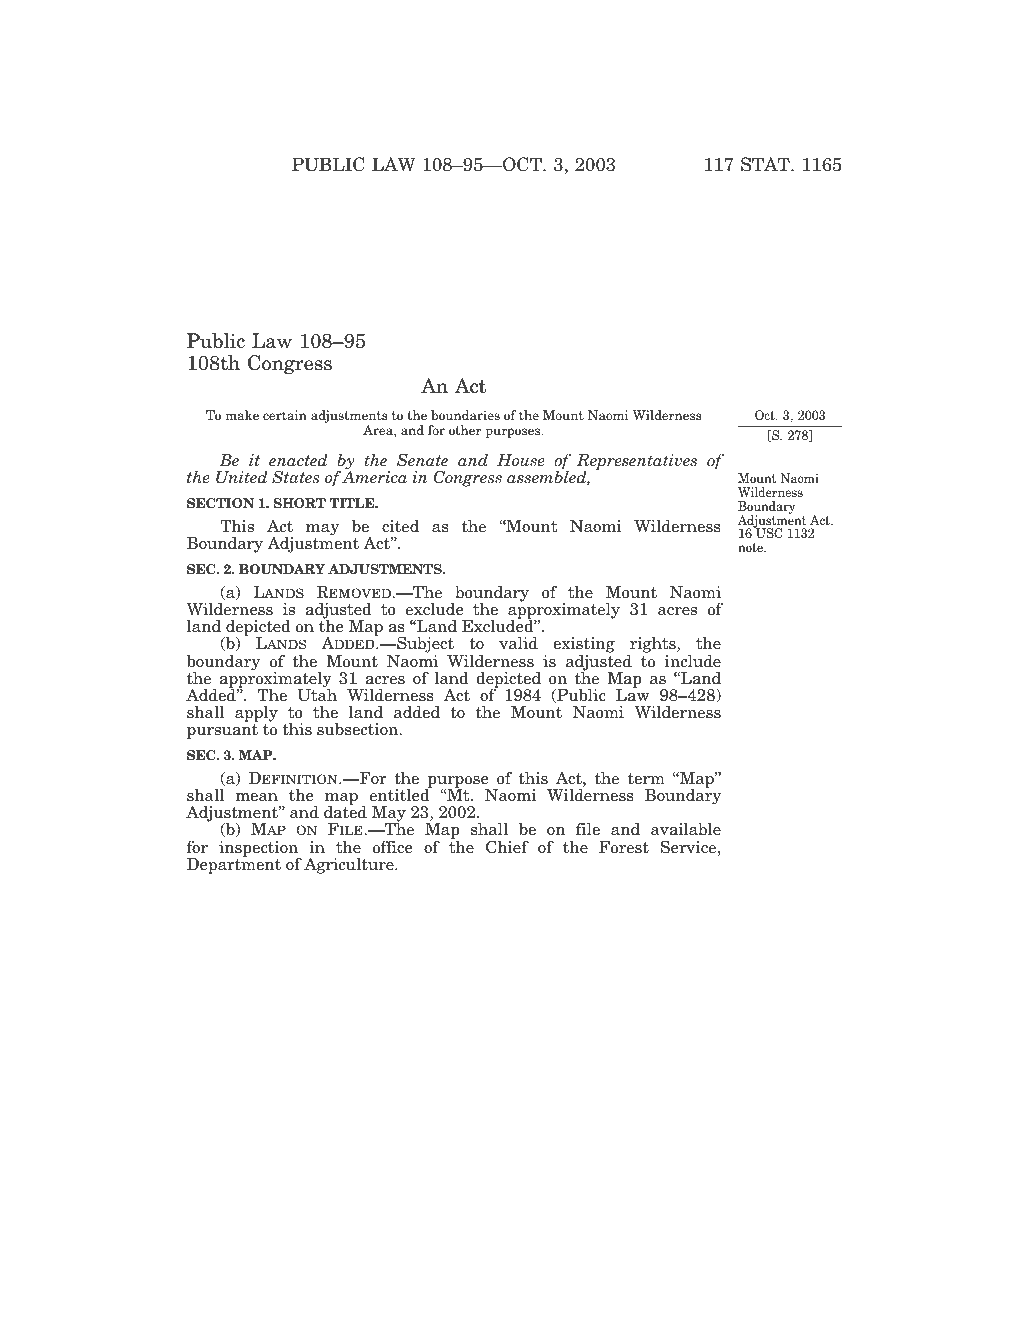 The image size is (1029, 1332). Describe the element at coordinates (300, 503) in the screenshot. I see `SHORT` at that location.
